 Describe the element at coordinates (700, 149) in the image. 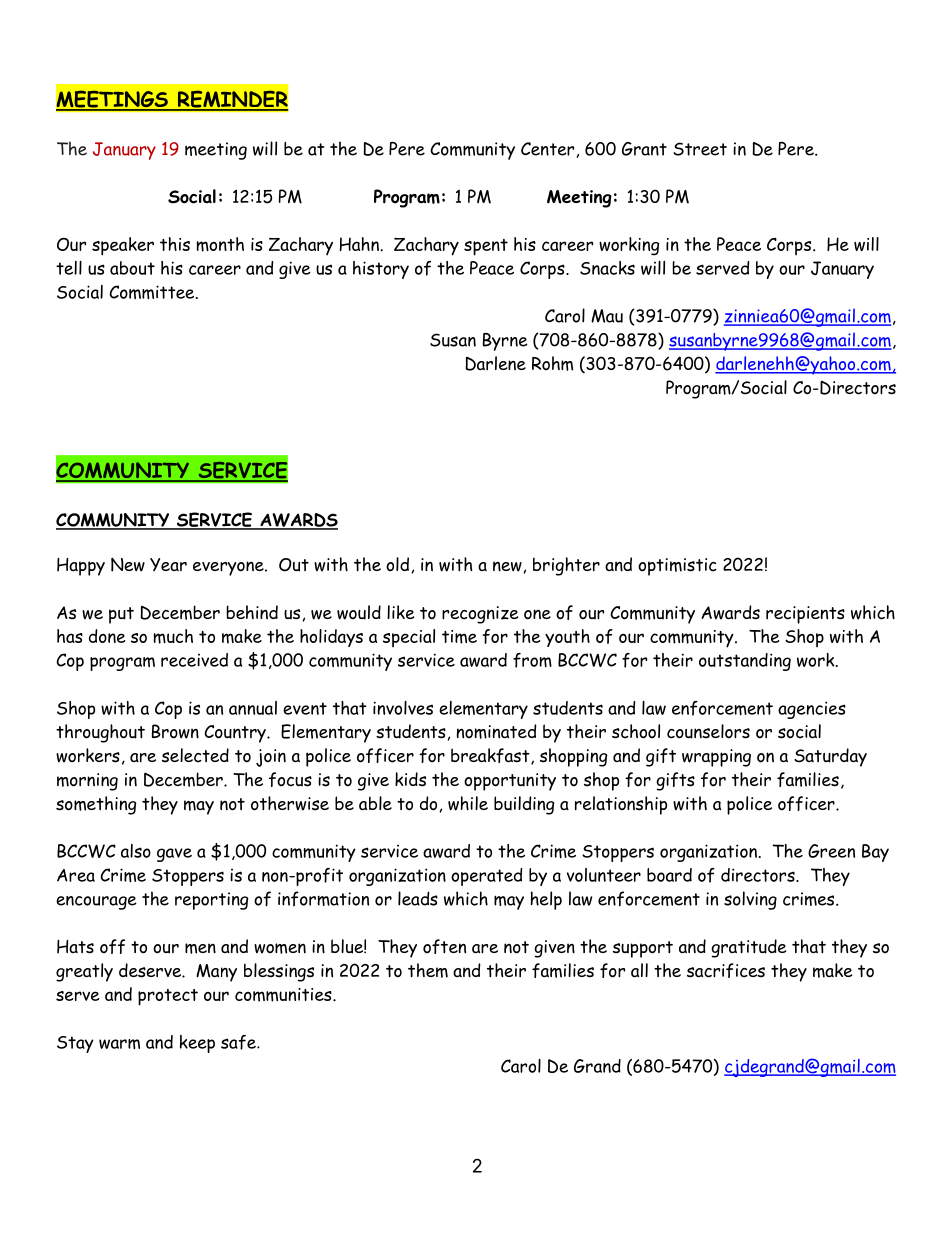

I see `Street` at that location.
